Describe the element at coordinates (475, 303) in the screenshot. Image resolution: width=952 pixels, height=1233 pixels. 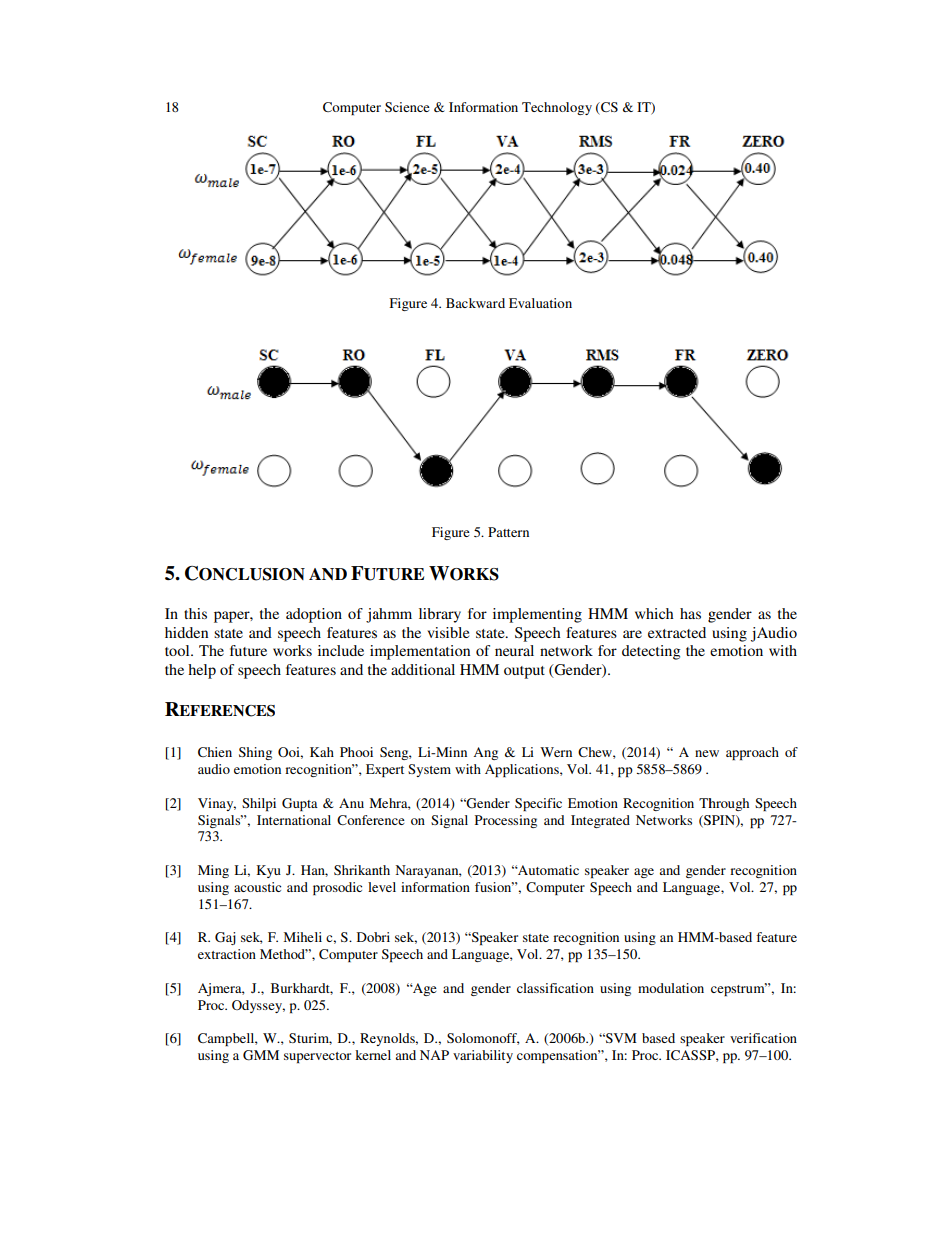
I see `Backward` at that location.
